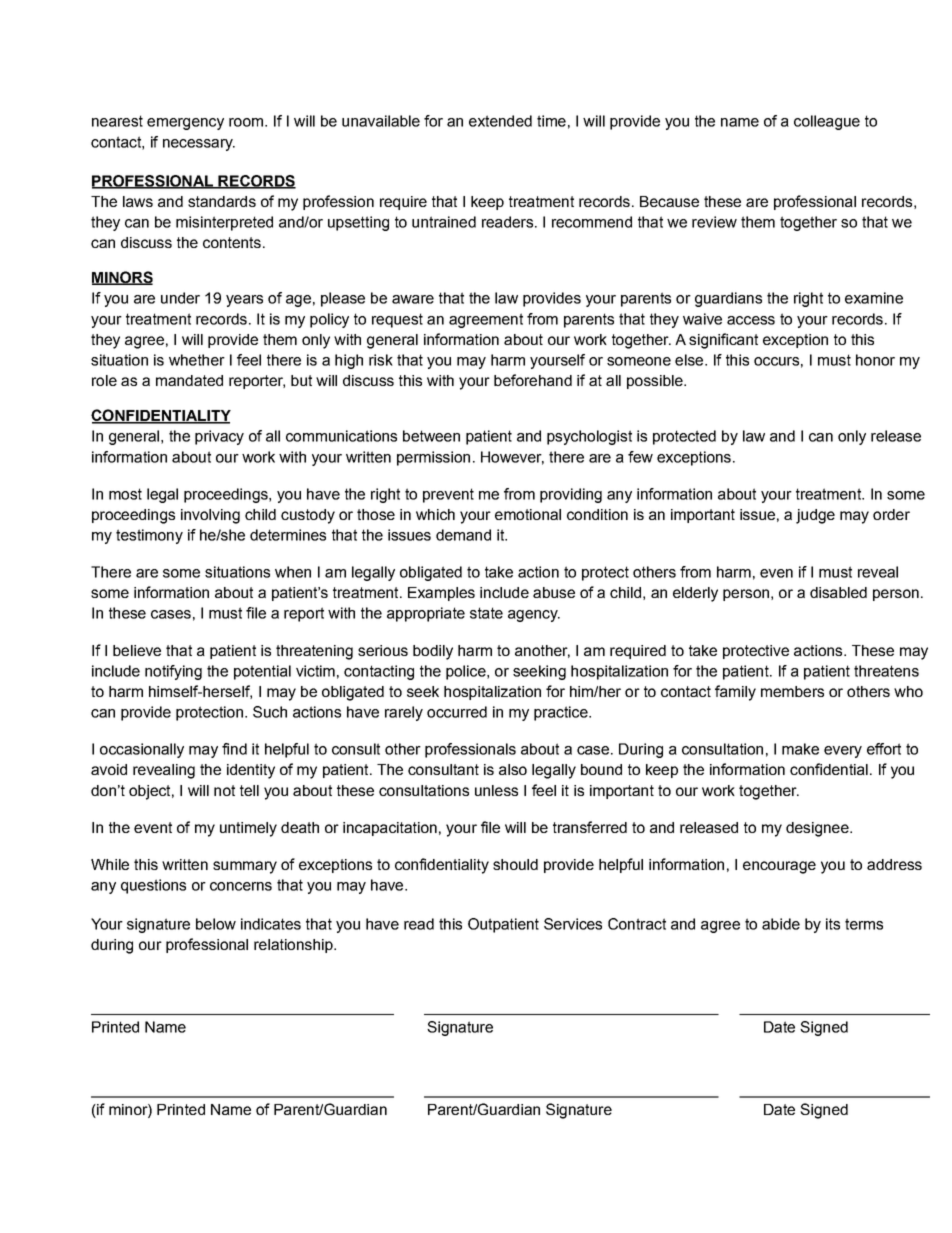 This screenshot has height=1233, width=952. Describe the element at coordinates (234, 749) in the screenshot. I see `find` at that location.
